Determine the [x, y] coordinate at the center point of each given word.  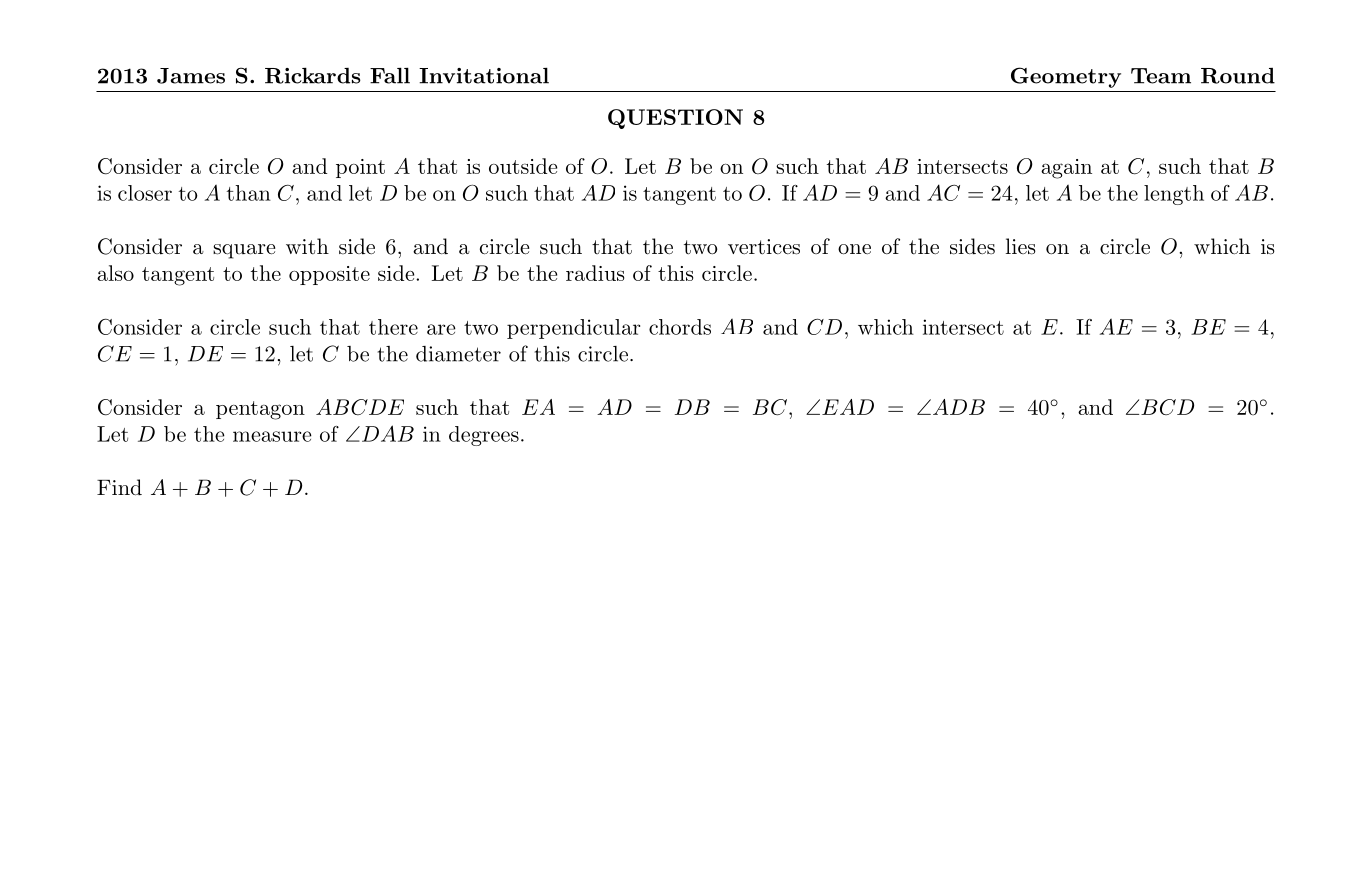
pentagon [260, 410]
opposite [329, 275]
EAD [848, 407]
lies [1021, 246]
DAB [386, 433]
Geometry [1066, 77]
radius [595, 273]
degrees [484, 436]
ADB [959, 407]
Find [119, 487]
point [360, 168]
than [249, 193]
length [1174, 195]
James [191, 76]
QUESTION [675, 119]
